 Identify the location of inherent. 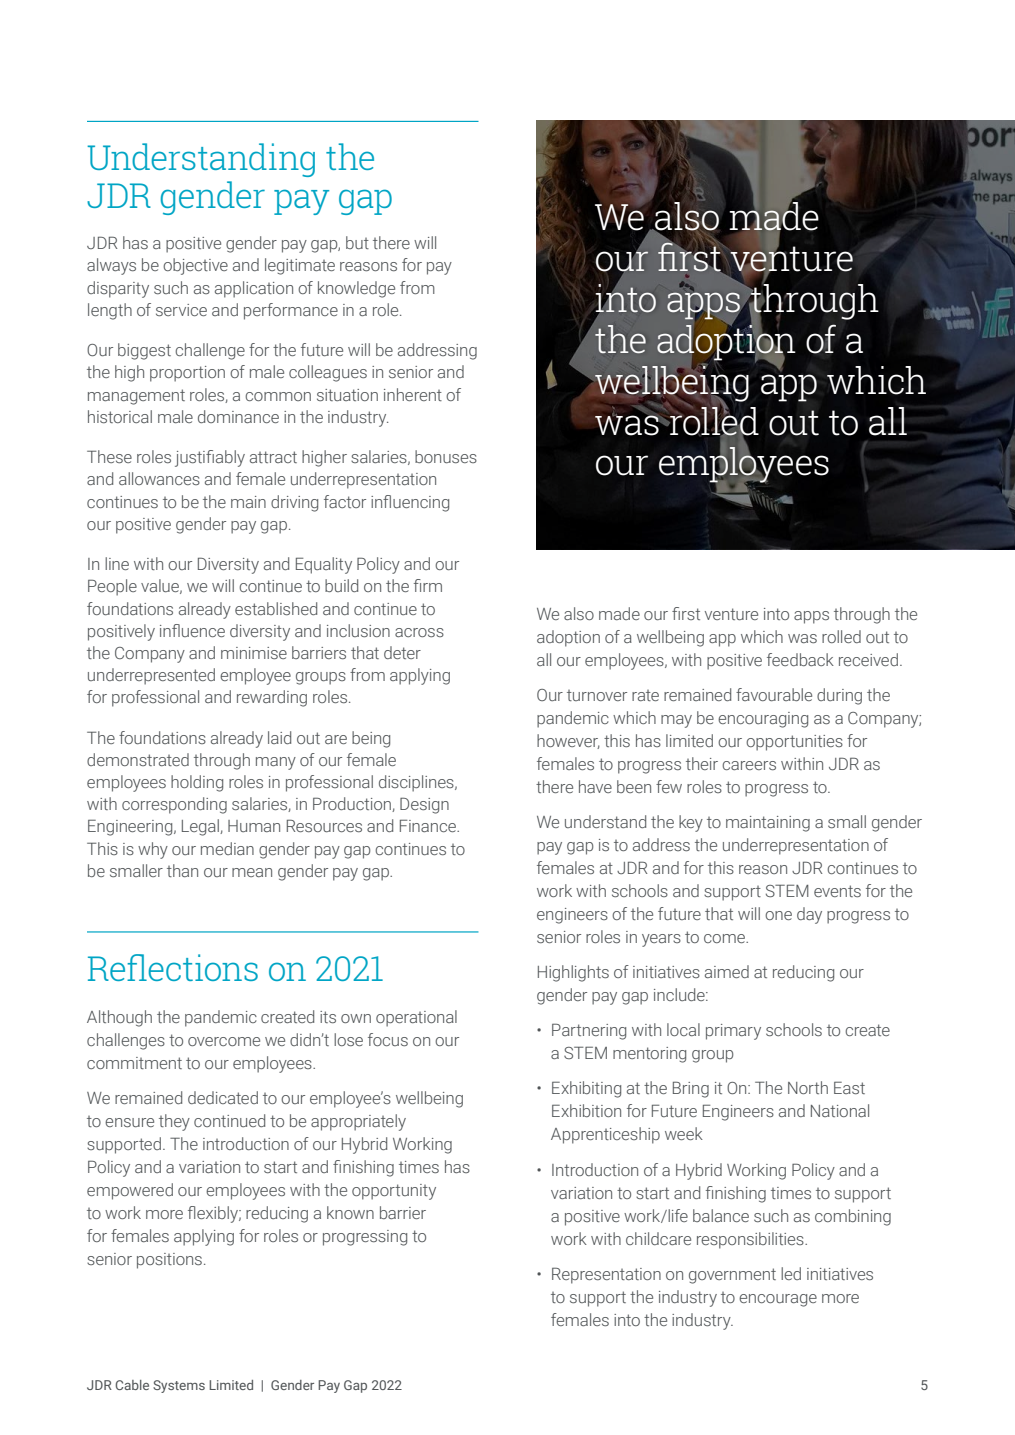
(413, 394).
